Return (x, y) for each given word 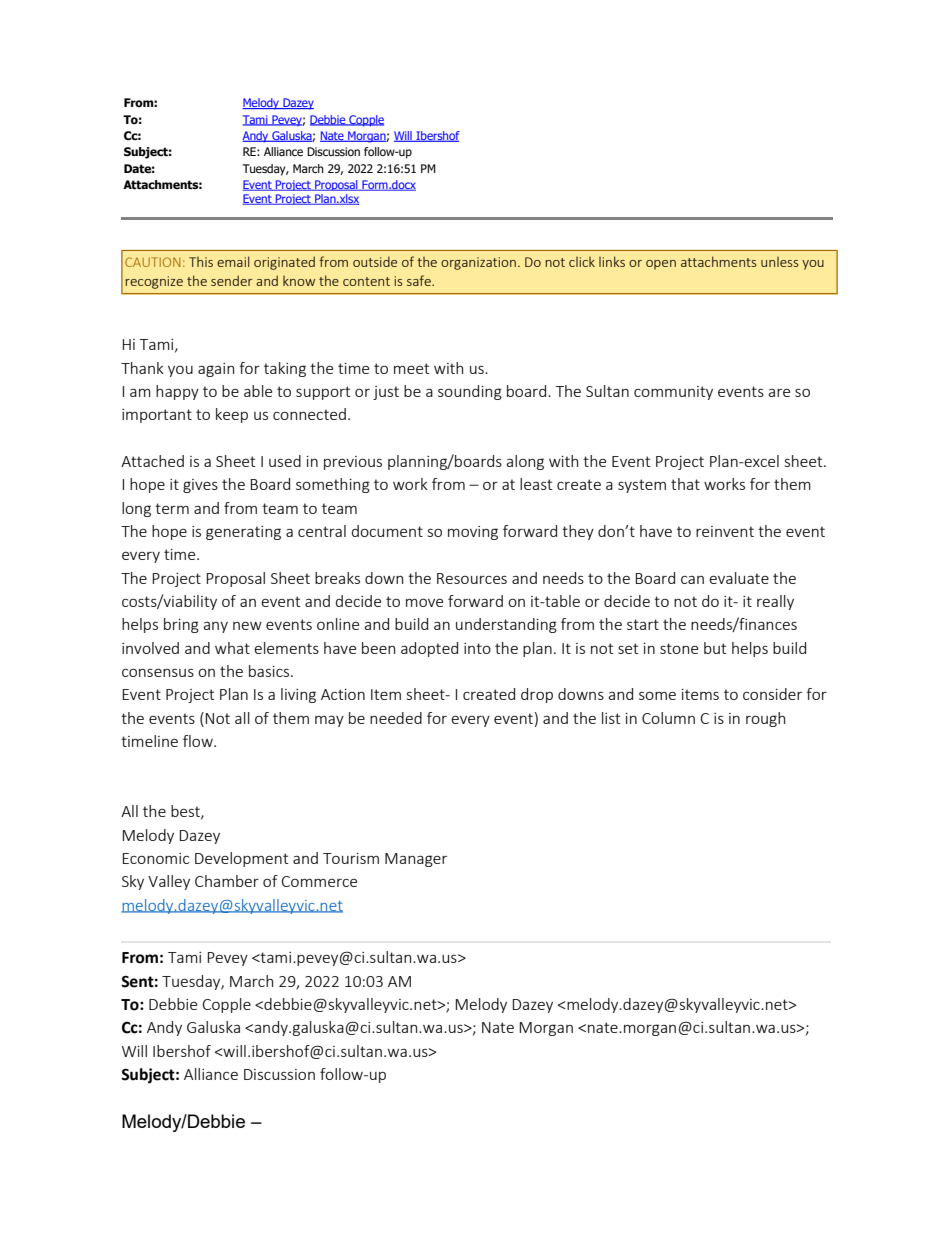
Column (668, 718)
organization (478, 263)
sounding (470, 392)
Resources (472, 578)
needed (396, 718)
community (673, 393)
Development (241, 859)
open (661, 265)
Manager (416, 860)
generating (243, 533)
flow (199, 741)
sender (232, 280)
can (692, 580)
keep (232, 415)
